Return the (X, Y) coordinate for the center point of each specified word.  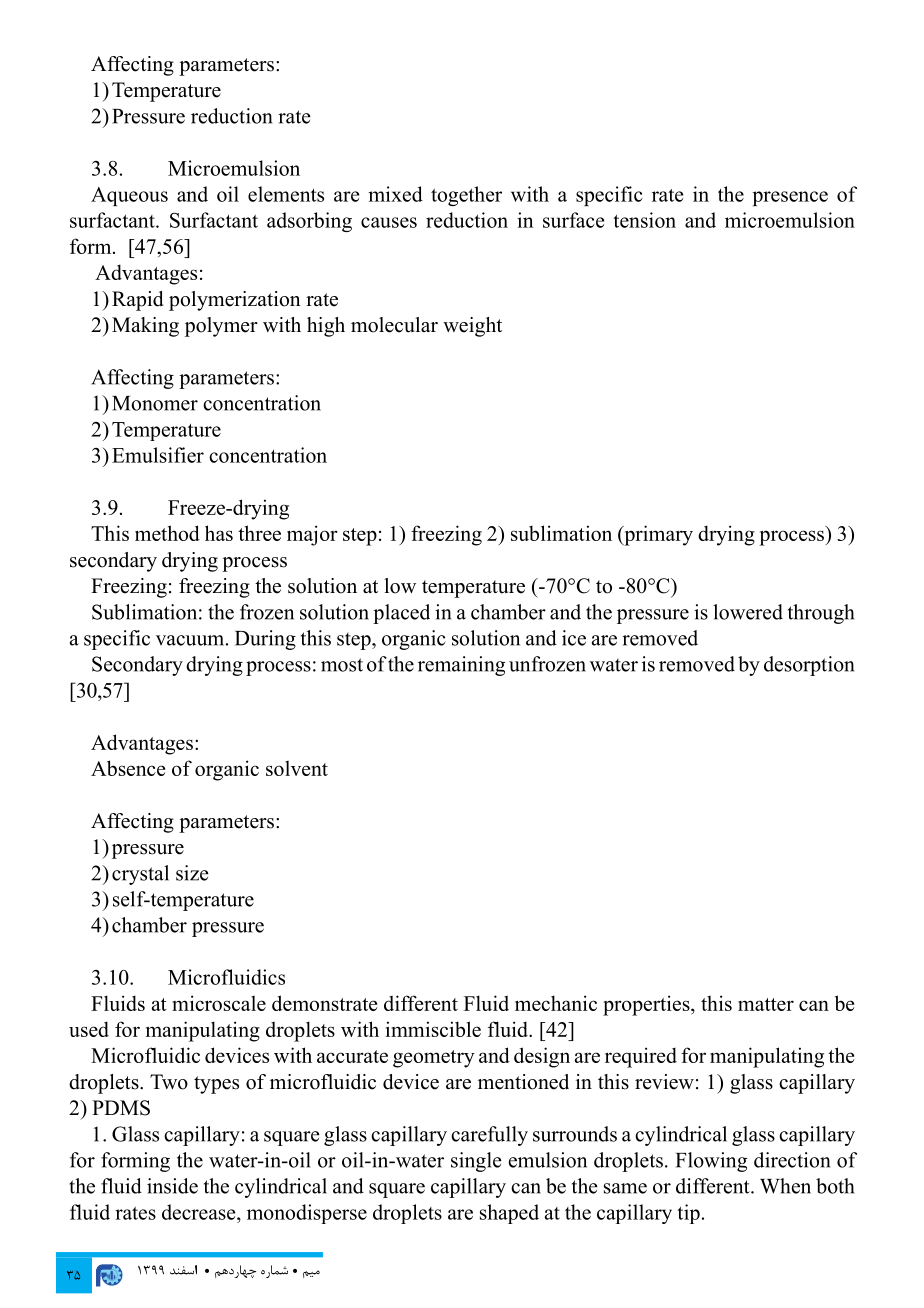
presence (790, 198)
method (167, 533)
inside (172, 1186)
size (192, 873)
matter (766, 1004)
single (476, 1162)
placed (401, 614)
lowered (748, 612)
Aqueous (129, 196)
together (466, 196)
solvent (297, 768)
